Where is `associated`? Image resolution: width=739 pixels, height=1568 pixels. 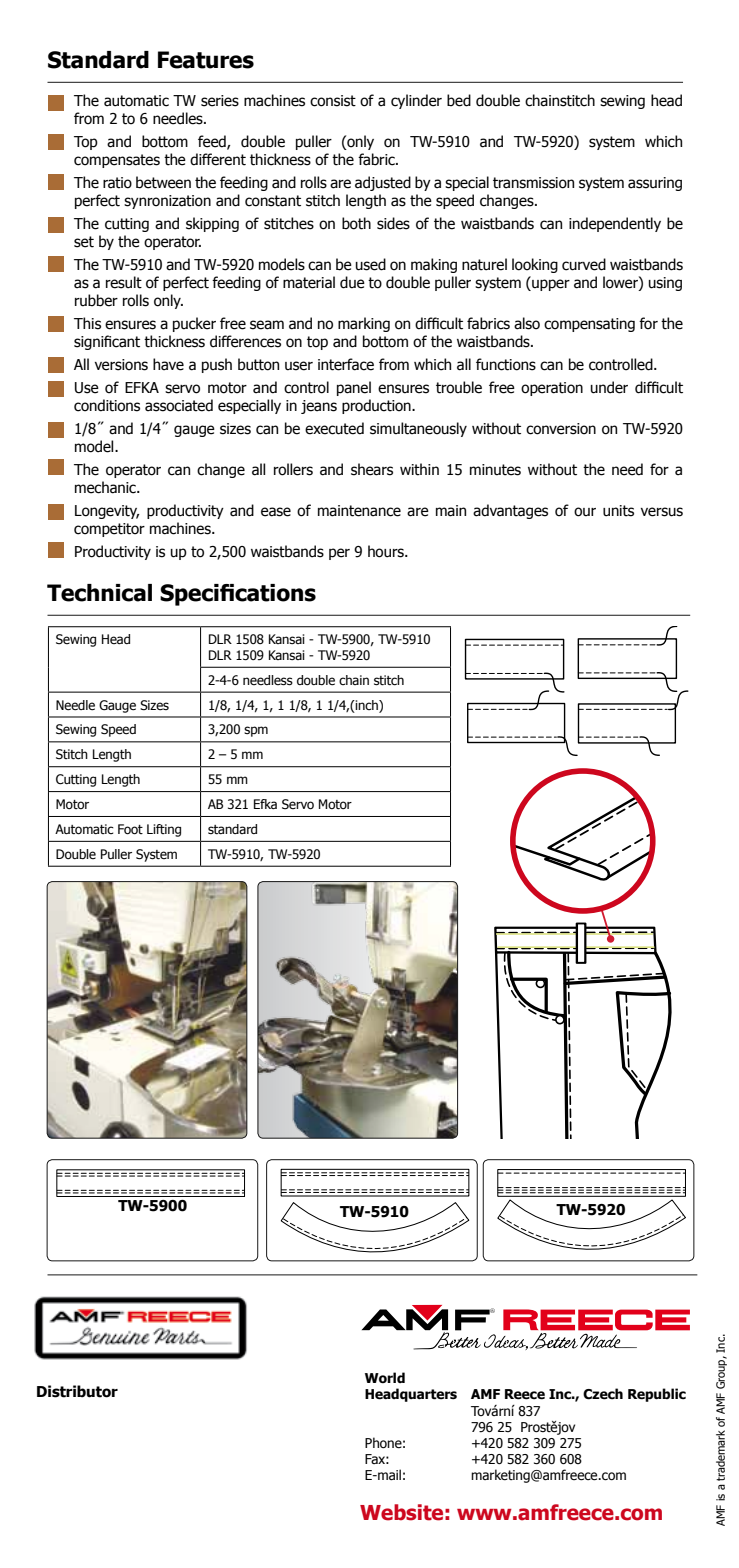
associated is located at coordinates (179, 405).
